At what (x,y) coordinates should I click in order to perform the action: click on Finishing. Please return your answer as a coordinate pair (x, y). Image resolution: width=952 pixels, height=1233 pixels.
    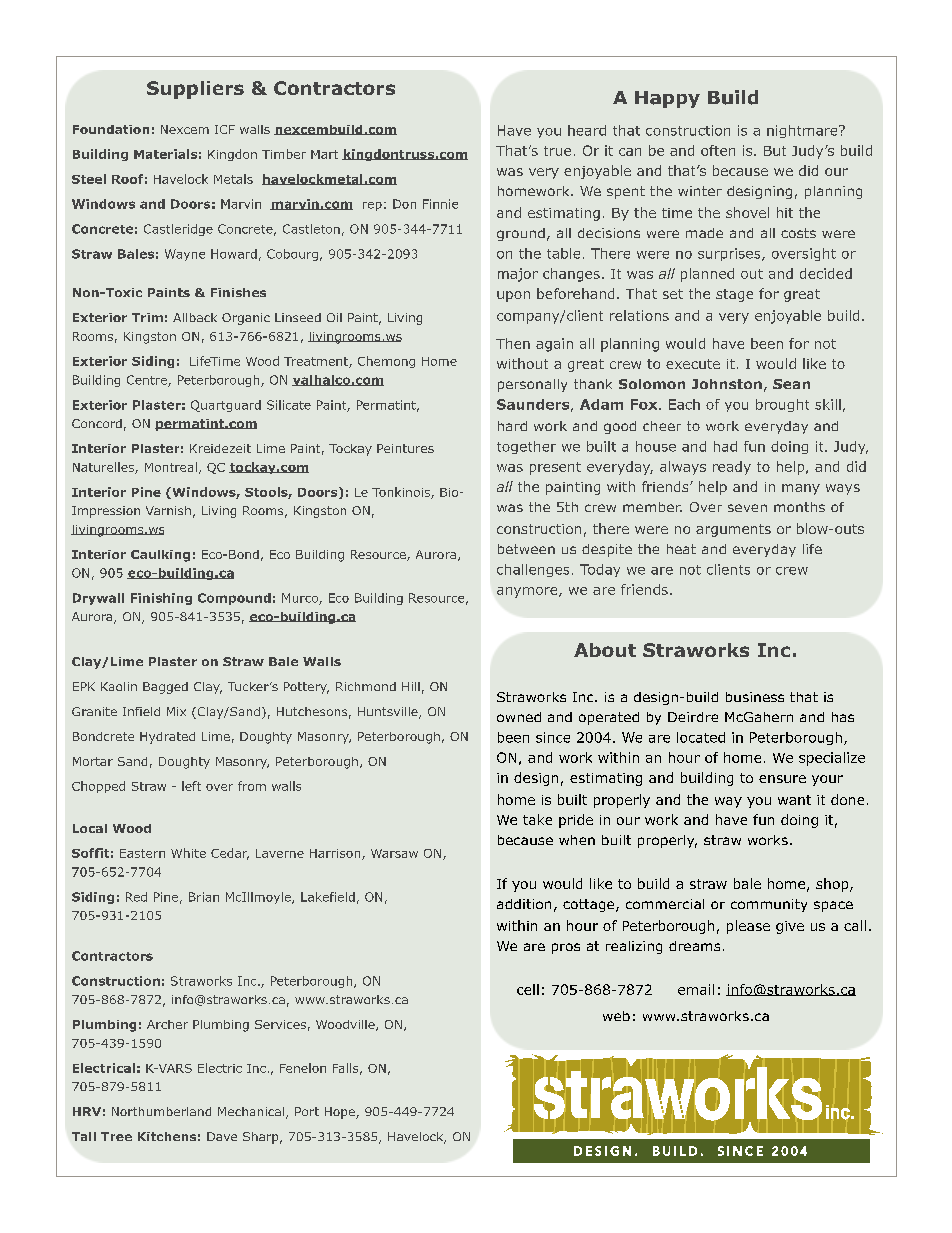
    Looking at the image, I should click on (161, 599).
